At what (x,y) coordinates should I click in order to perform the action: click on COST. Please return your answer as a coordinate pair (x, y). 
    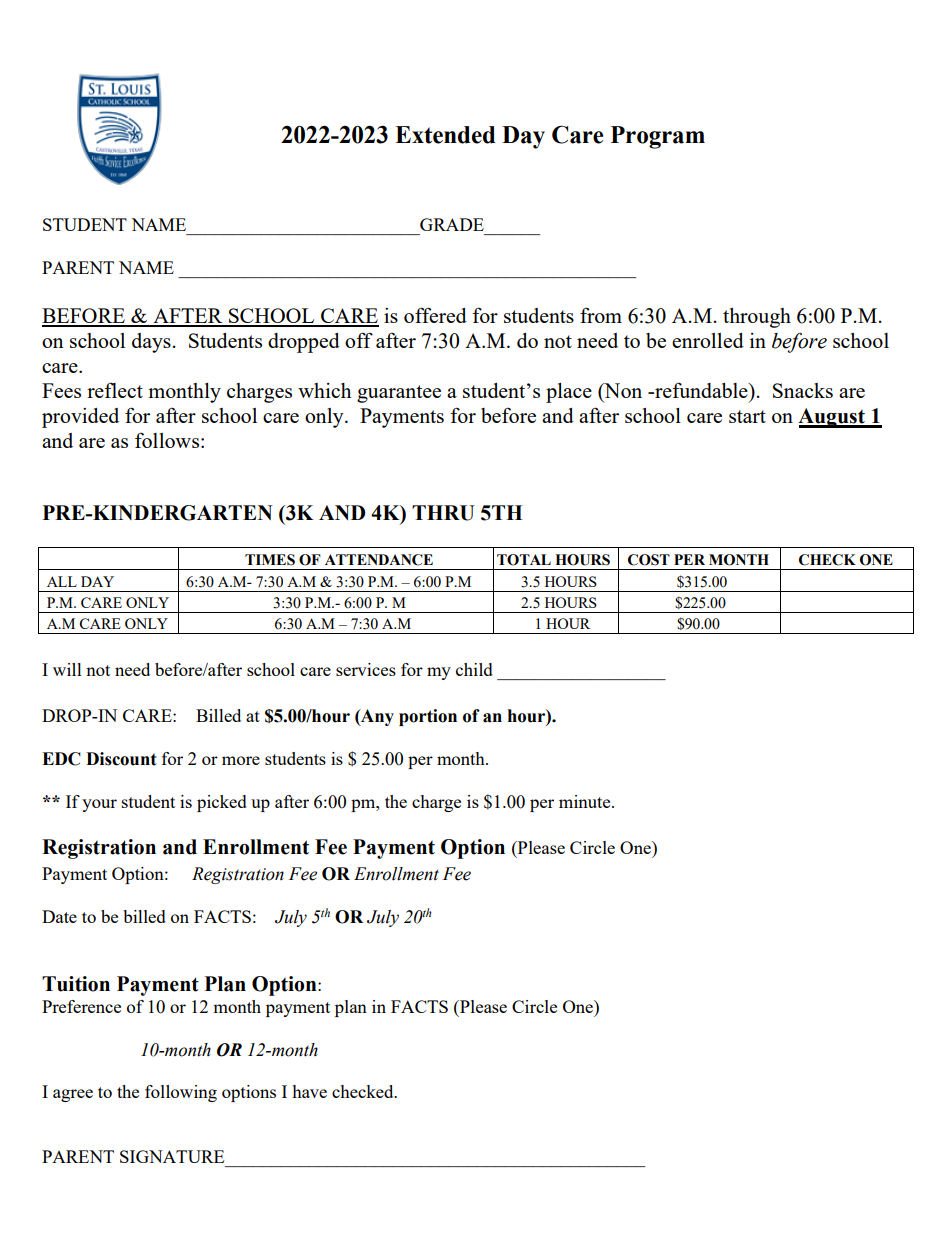
    Looking at the image, I should click on (649, 560).
